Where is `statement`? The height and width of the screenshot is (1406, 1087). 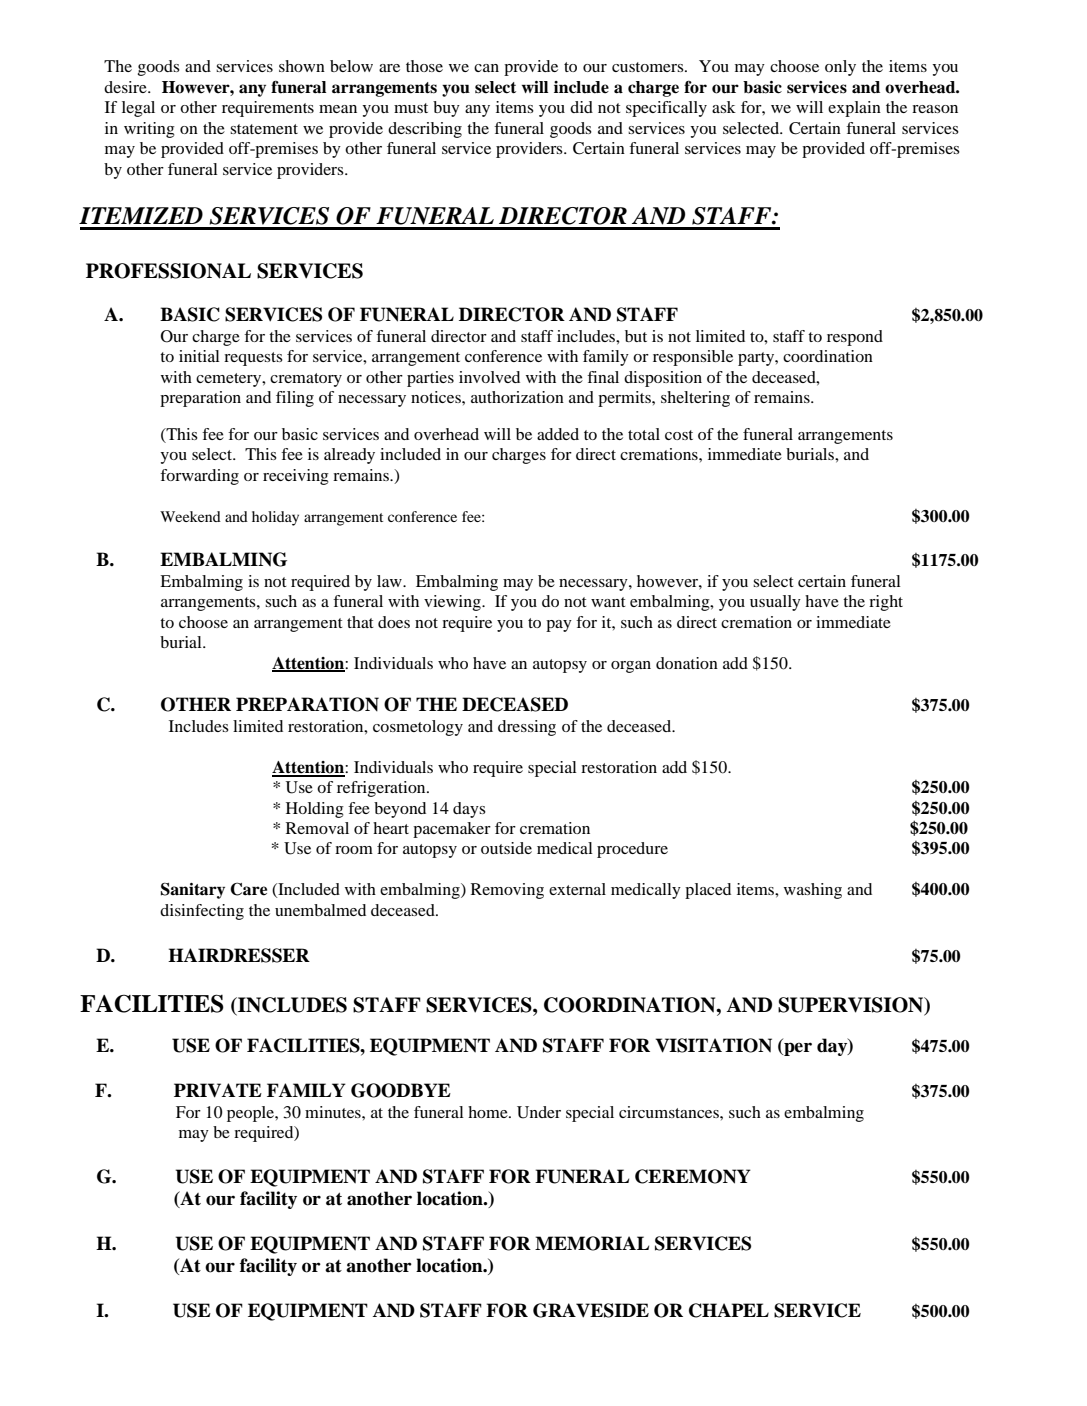 statement is located at coordinates (264, 129).
